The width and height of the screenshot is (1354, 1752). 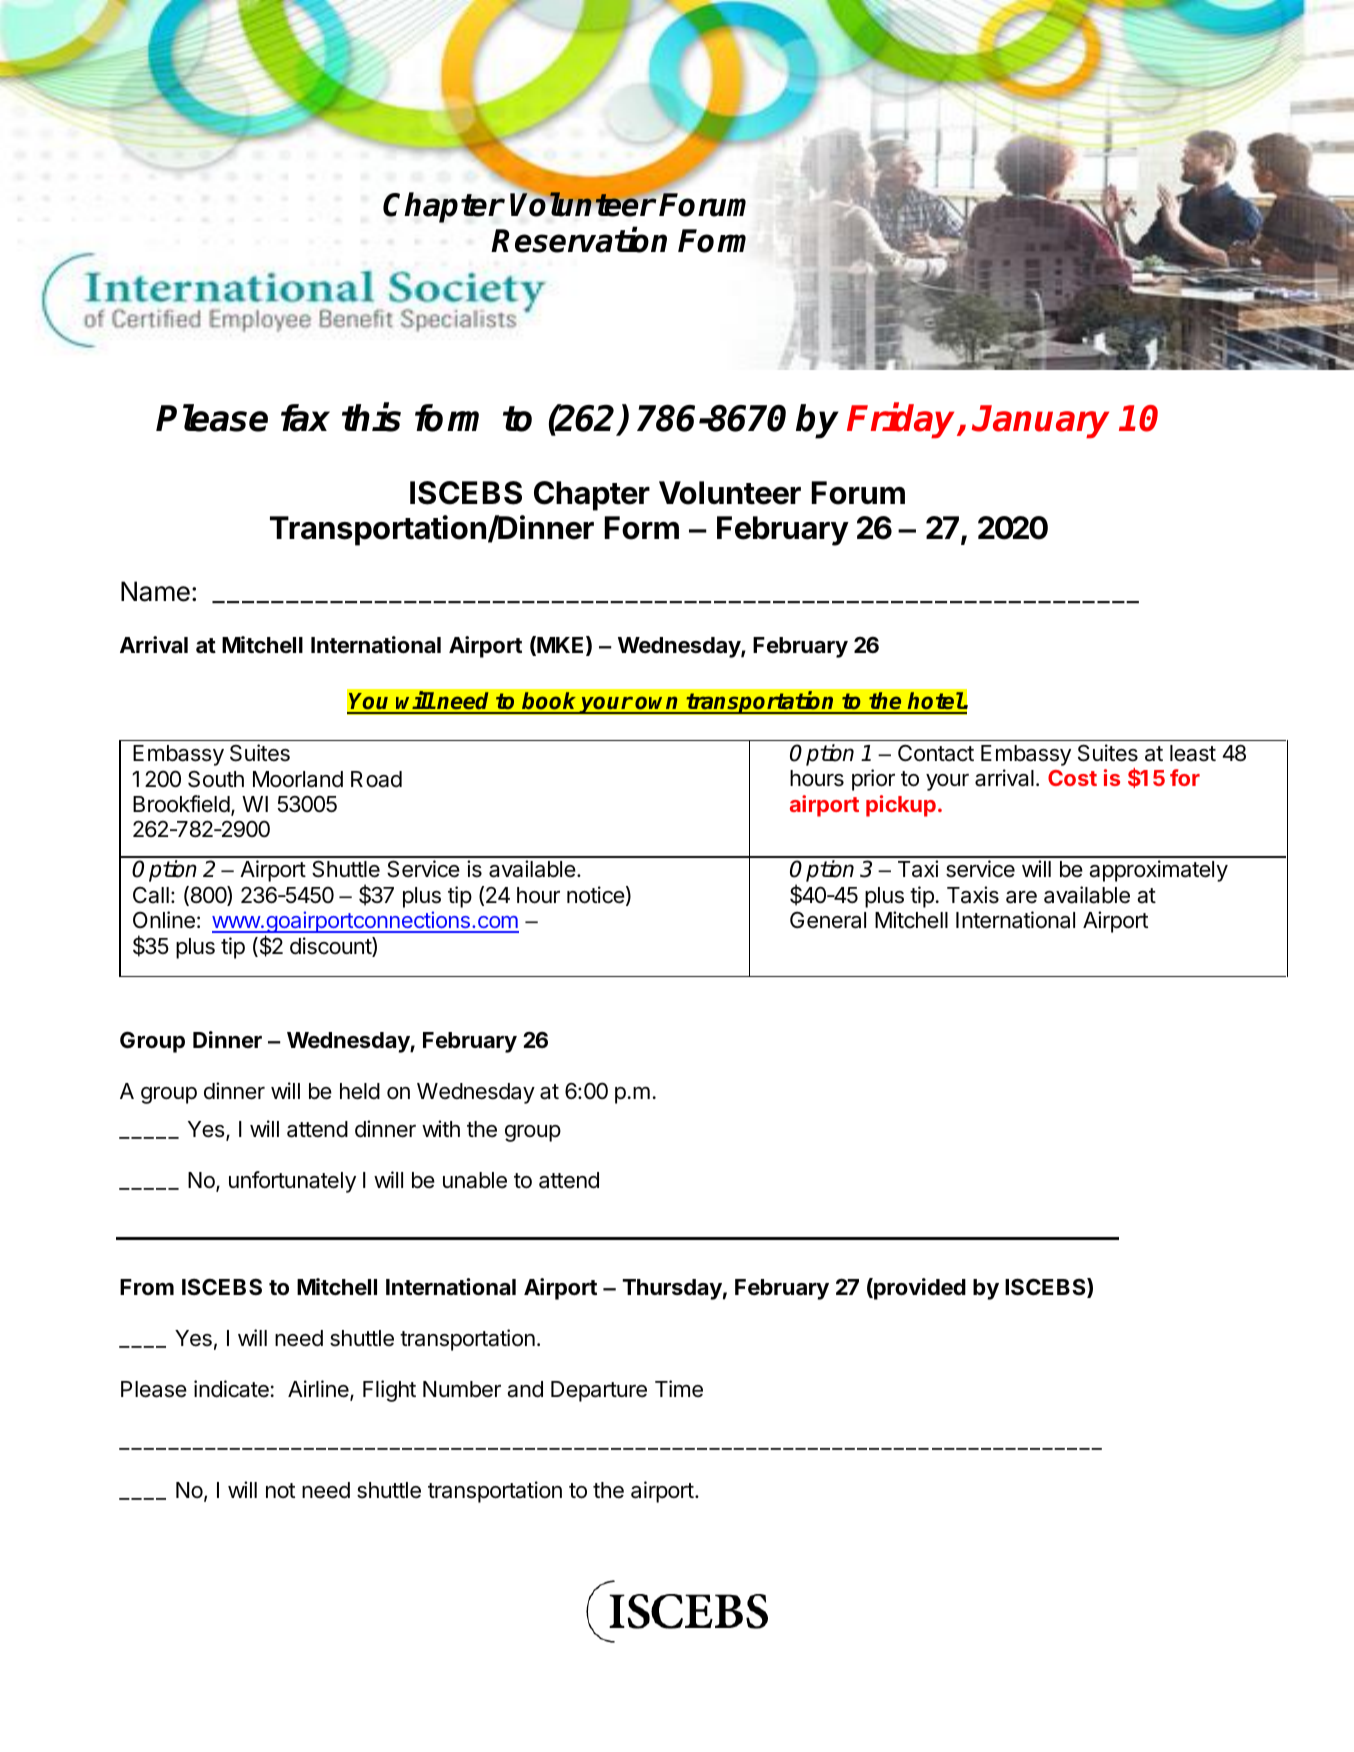 I want to click on indicate, so click(x=231, y=1389).
